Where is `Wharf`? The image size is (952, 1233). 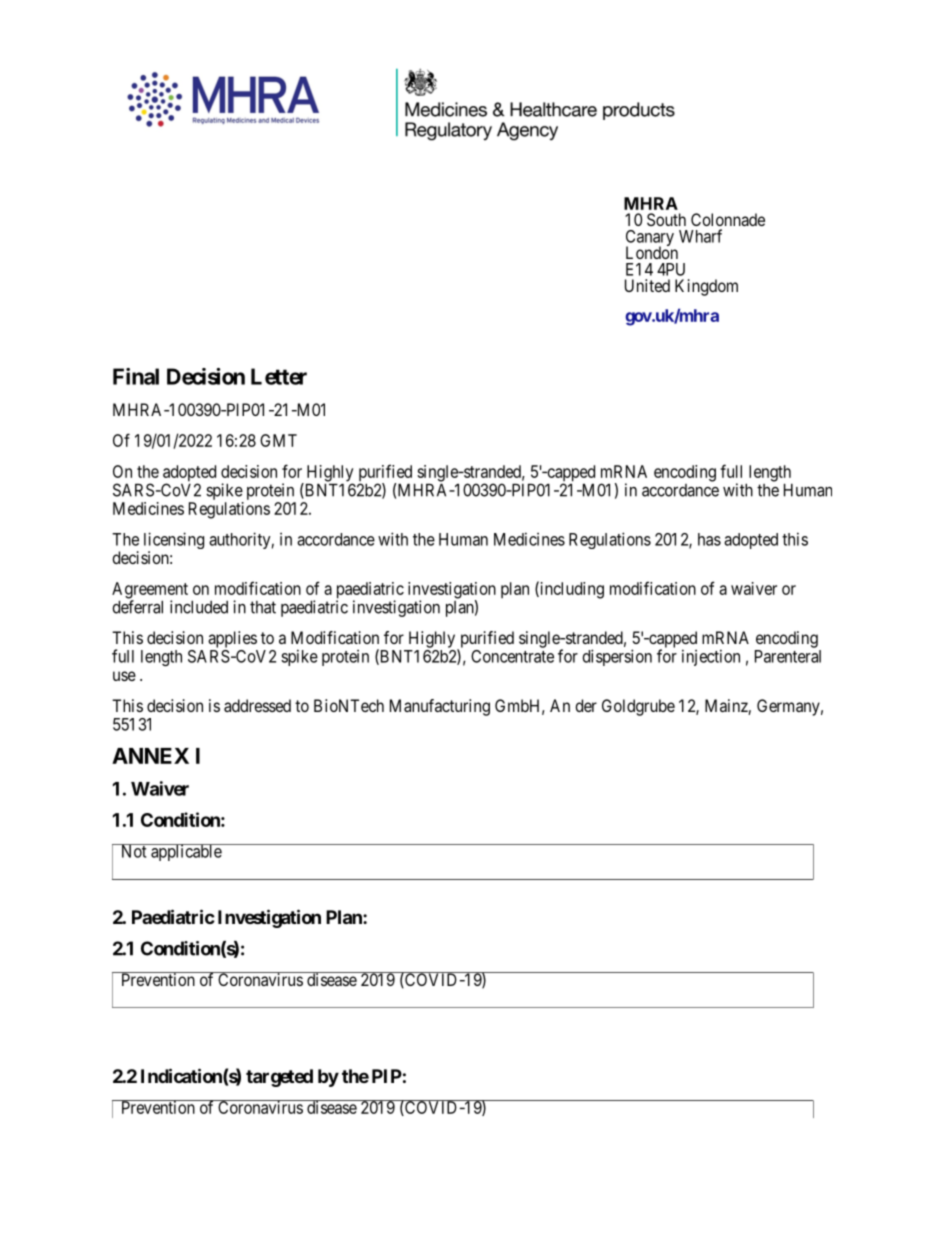
Wharf is located at coordinates (700, 236).
